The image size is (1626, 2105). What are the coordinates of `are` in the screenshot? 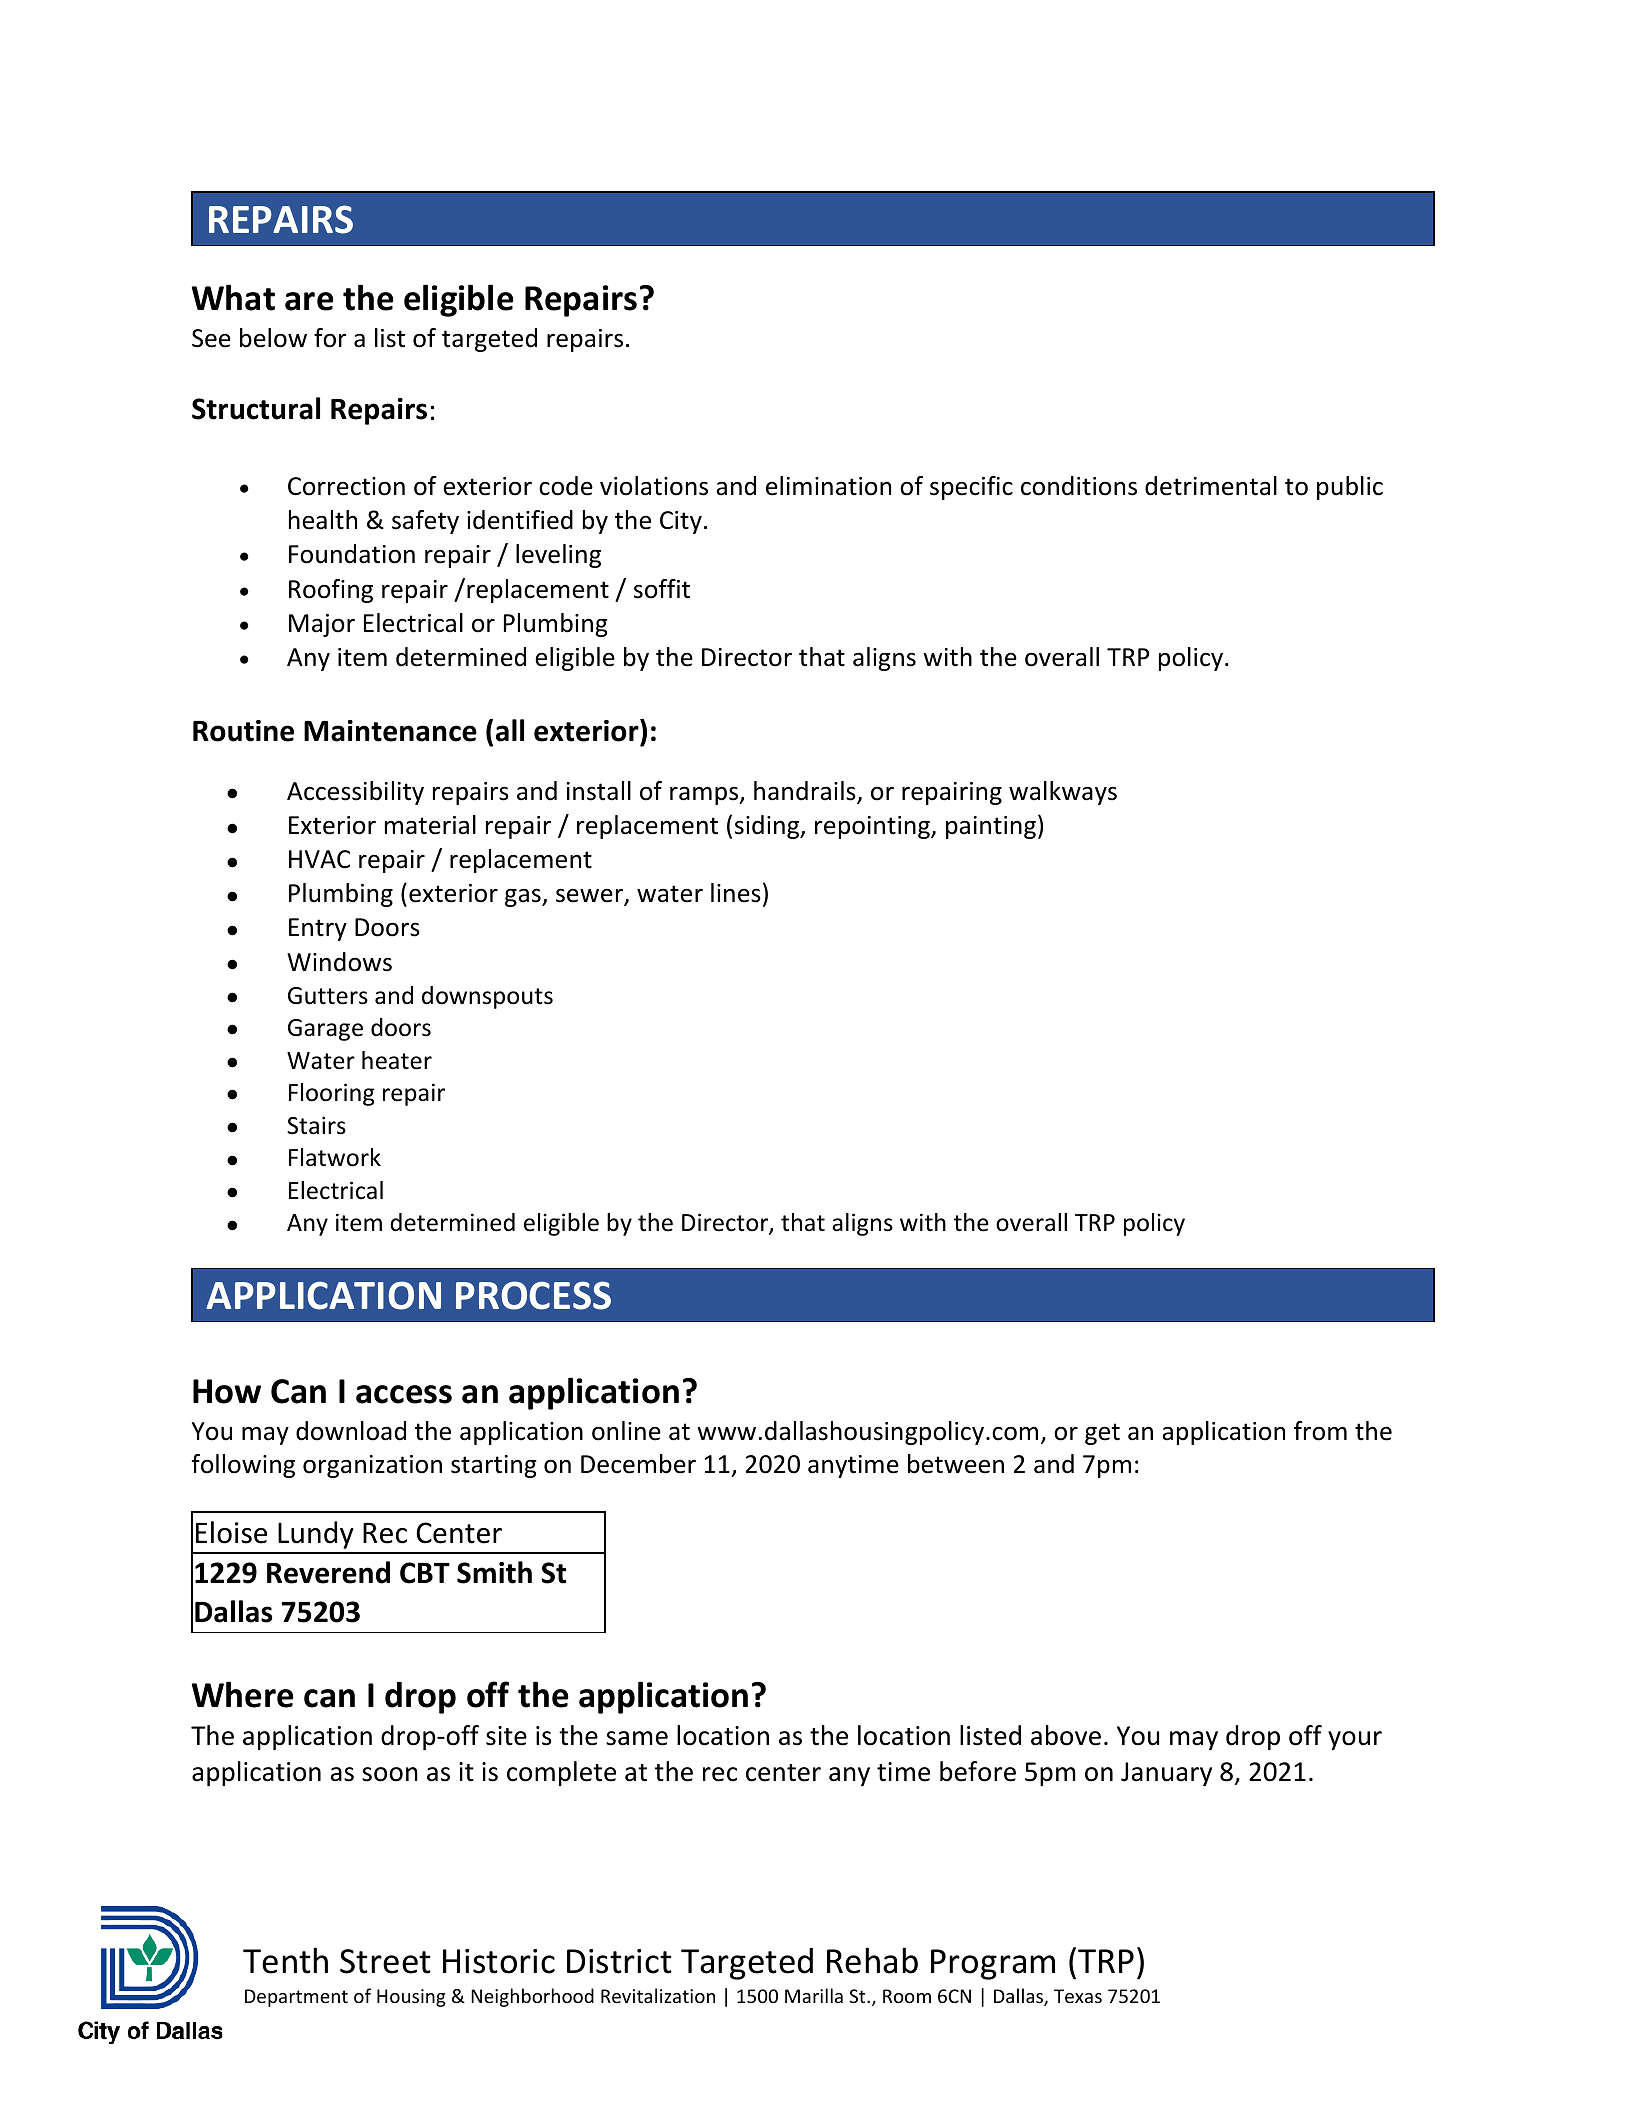 It's located at (309, 301).
